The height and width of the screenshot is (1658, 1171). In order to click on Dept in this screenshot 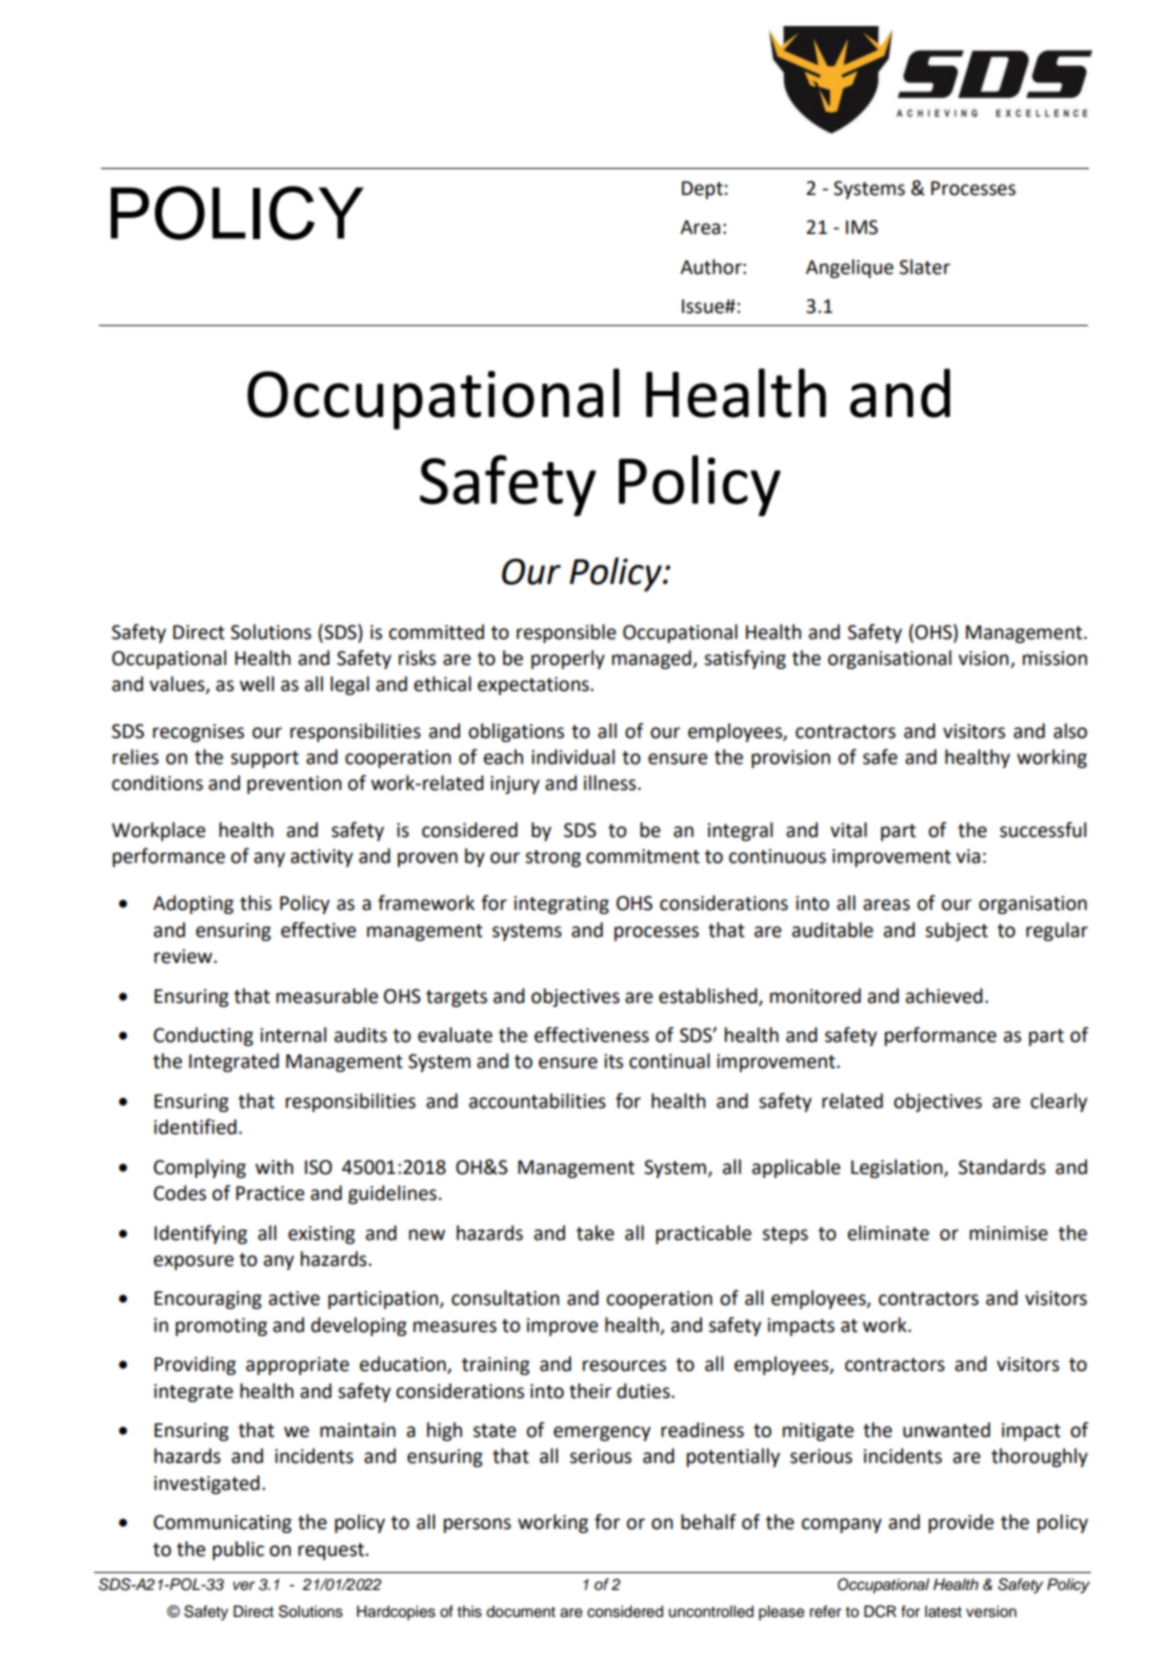, I will do `click(702, 190)`.
